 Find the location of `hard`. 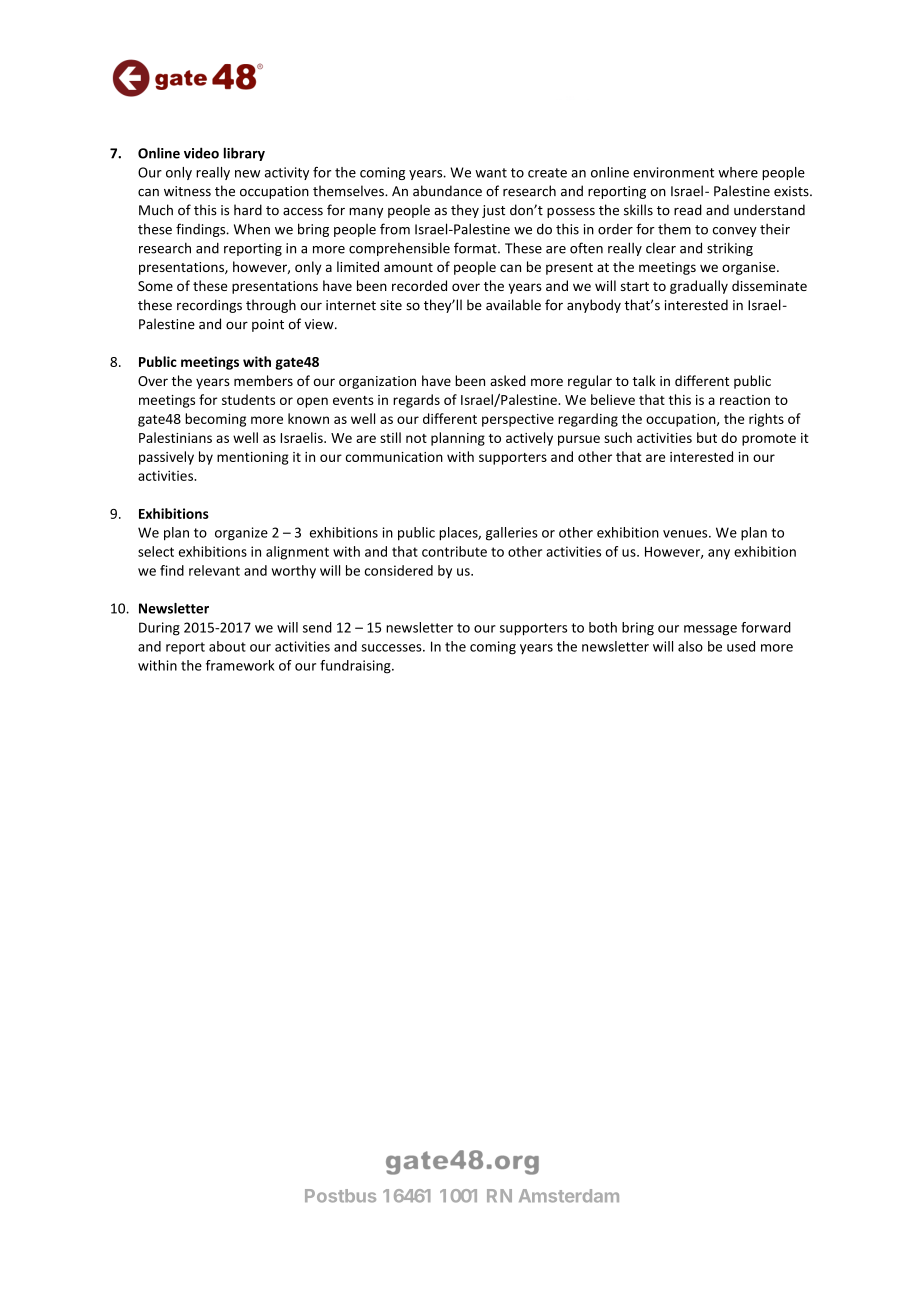

hard is located at coordinates (248, 210).
